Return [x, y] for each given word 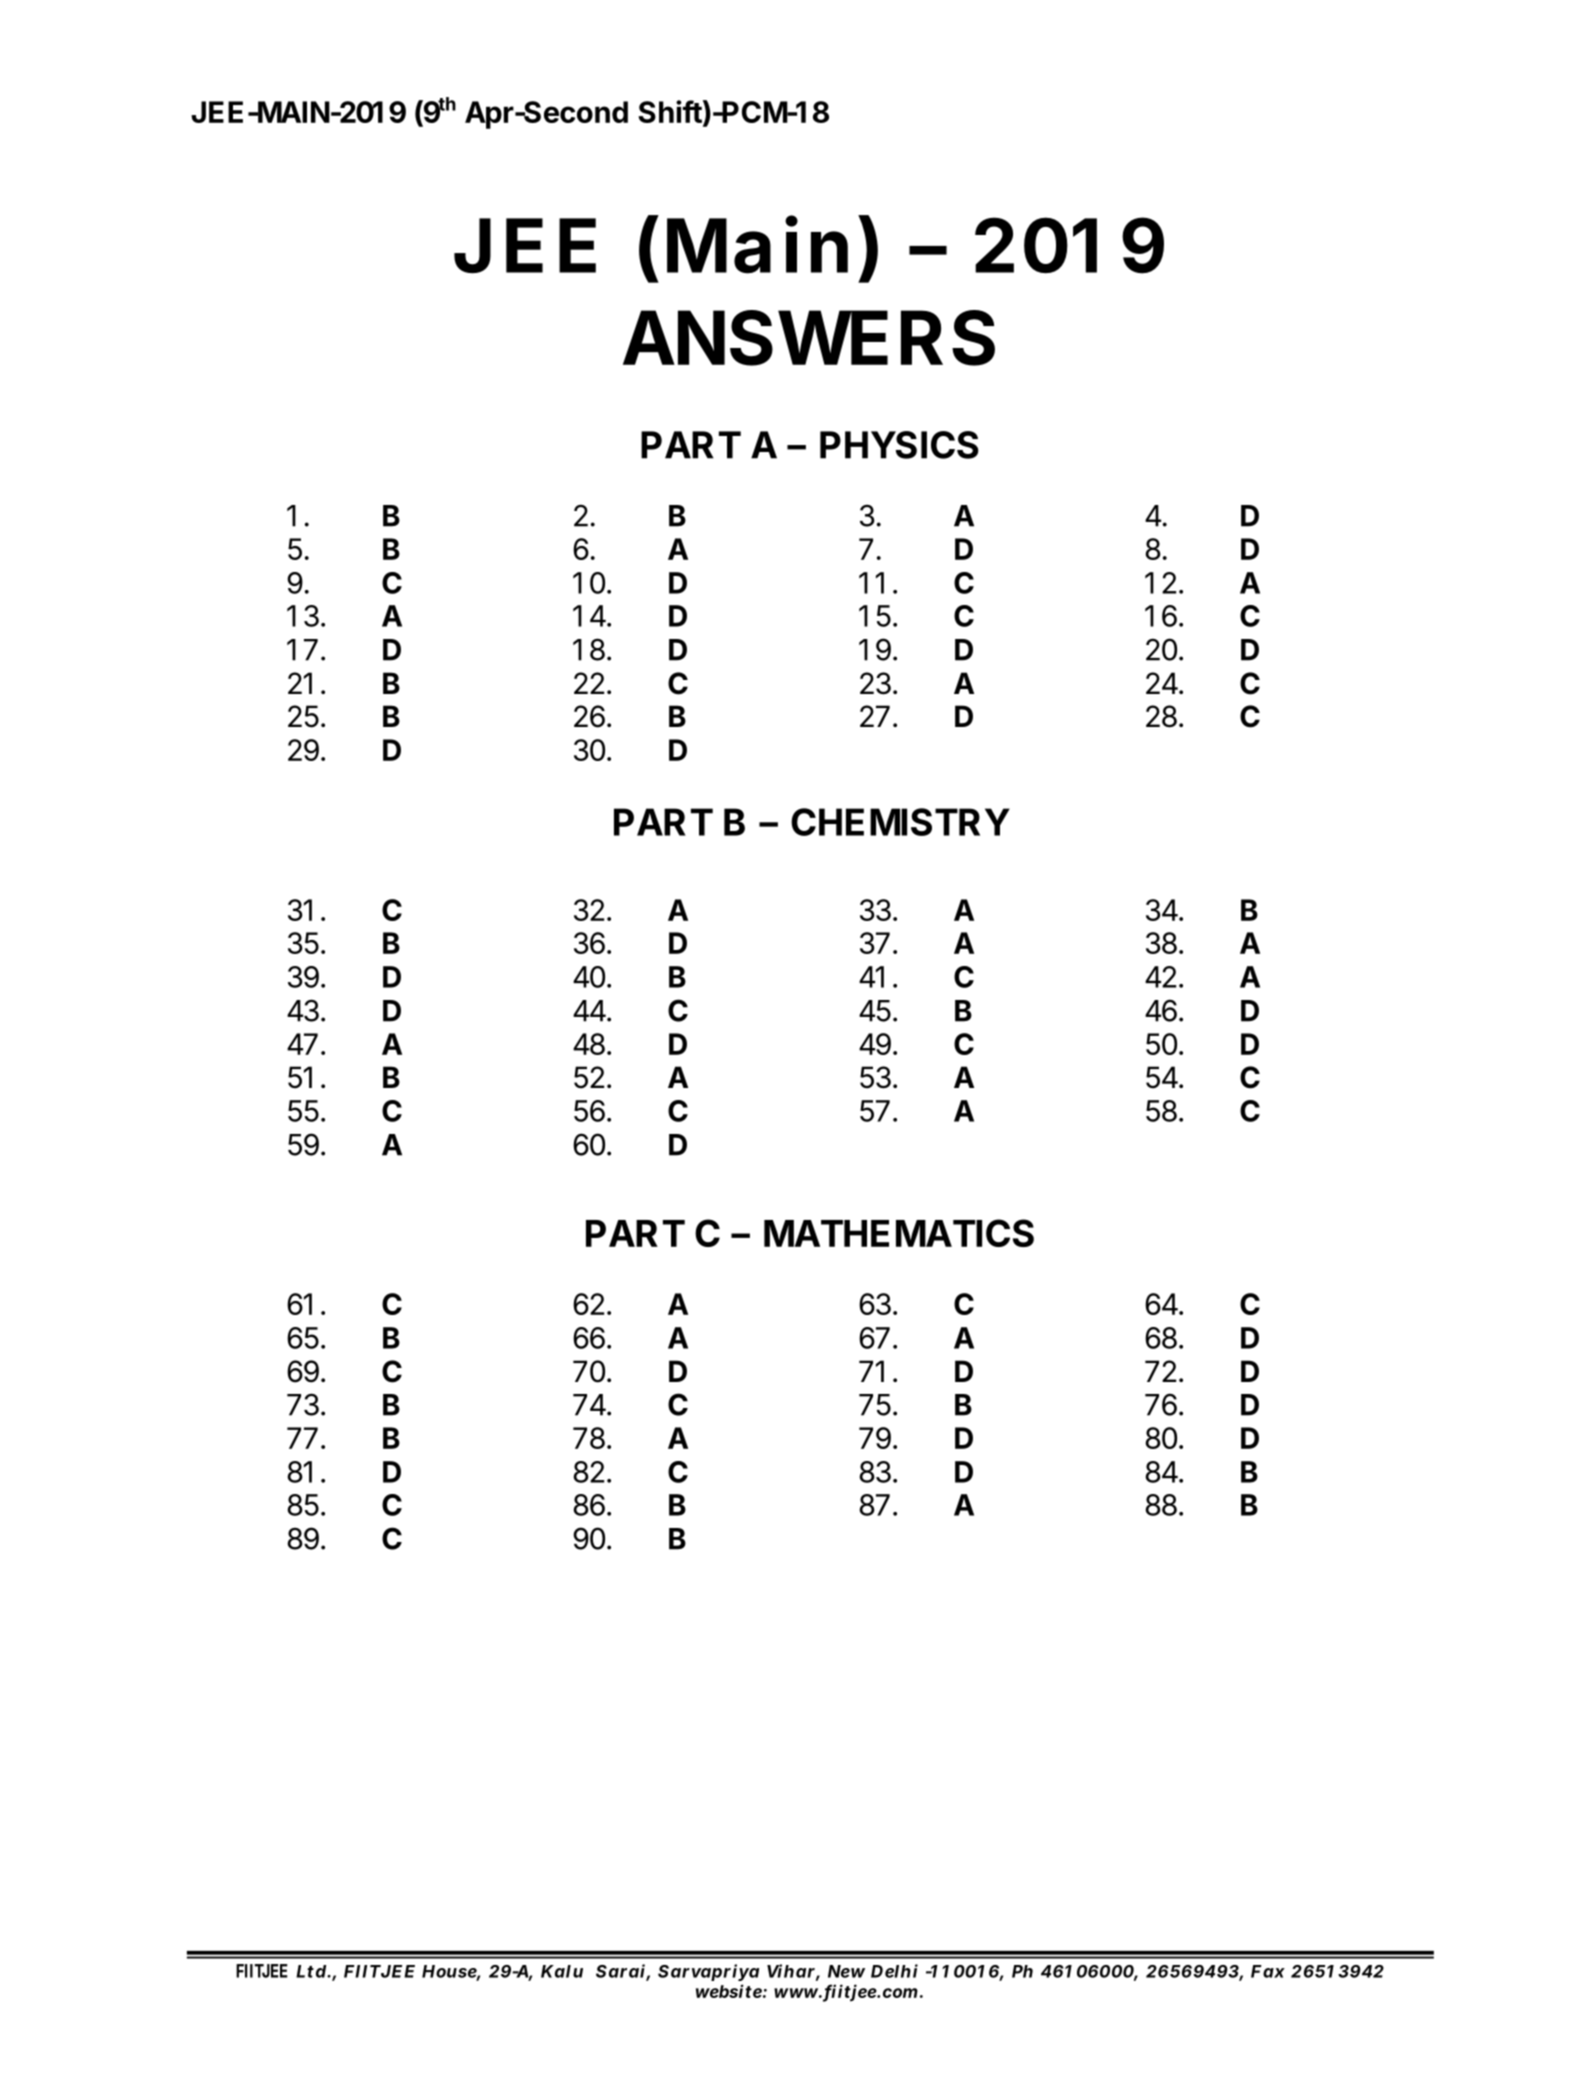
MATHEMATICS [899, 1233]
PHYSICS [899, 445]
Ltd [311, 1971]
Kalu [562, 1971]
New [846, 1971]
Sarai [620, 1971]
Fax [1268, 1971]
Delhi [894, 1971]
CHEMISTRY [900, 822]
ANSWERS [809, 338]
